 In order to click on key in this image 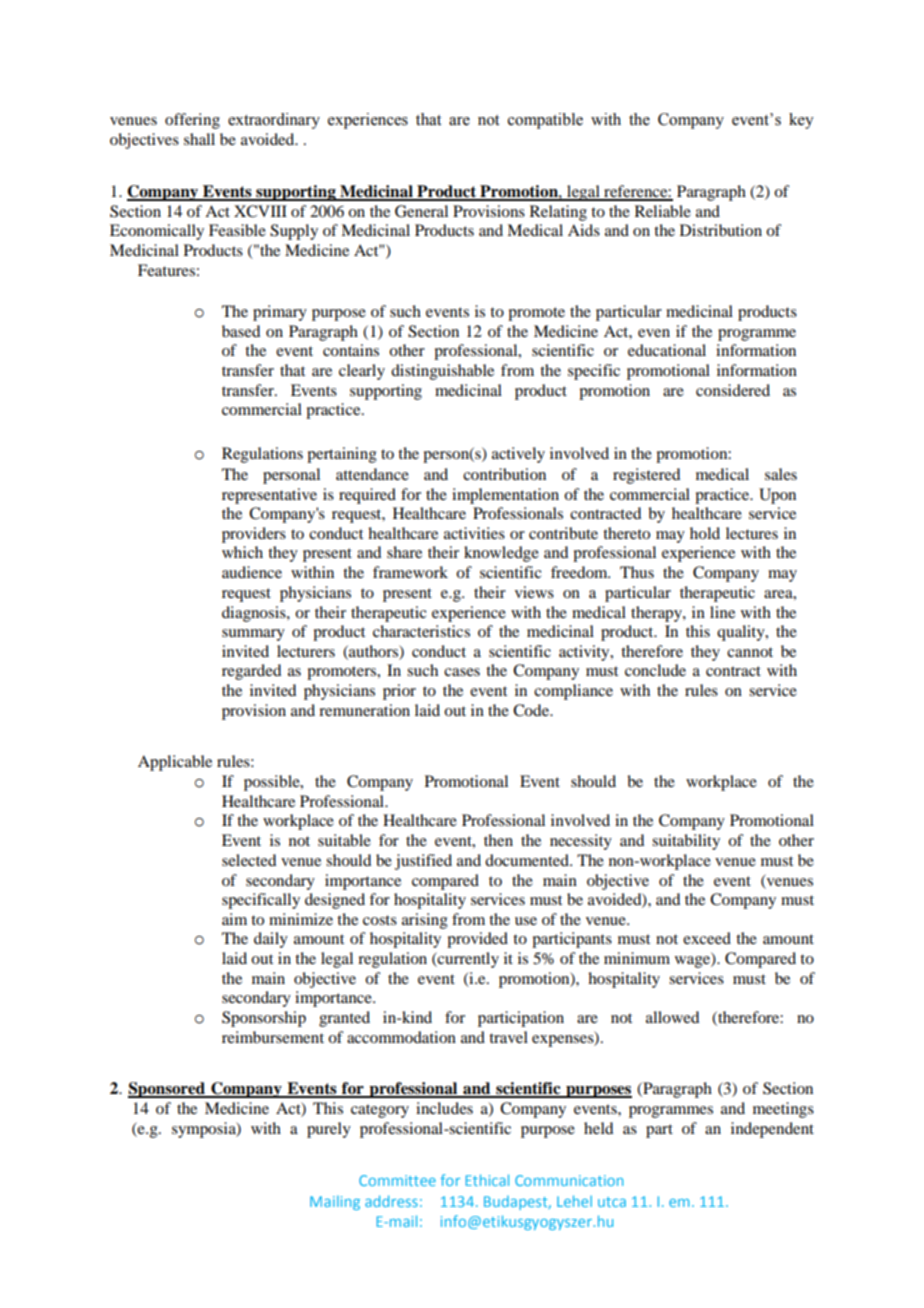, I will do `click(801, 121)`.
